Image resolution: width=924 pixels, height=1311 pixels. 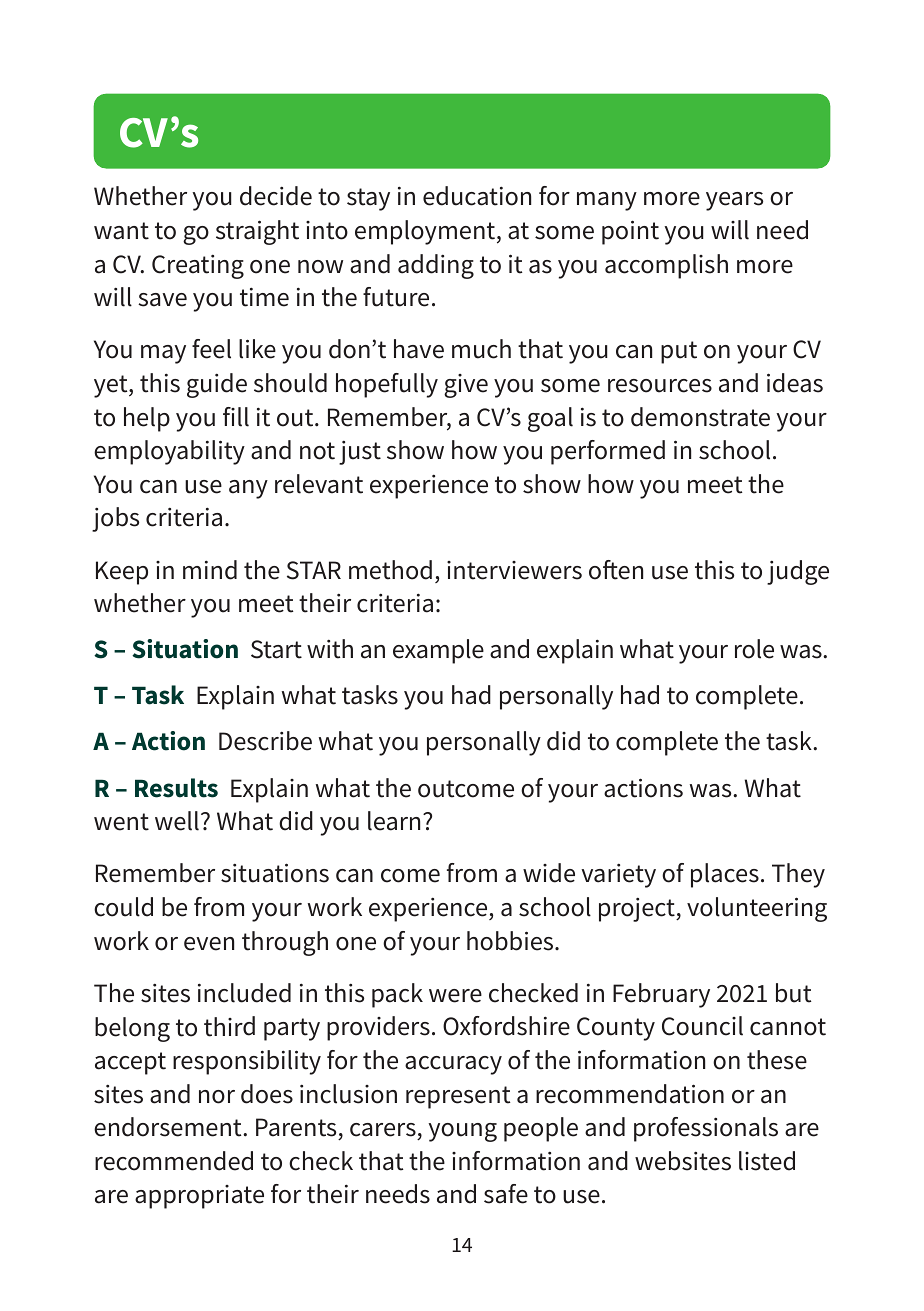 I want to click on Creating, so click(x=198, y=266).
